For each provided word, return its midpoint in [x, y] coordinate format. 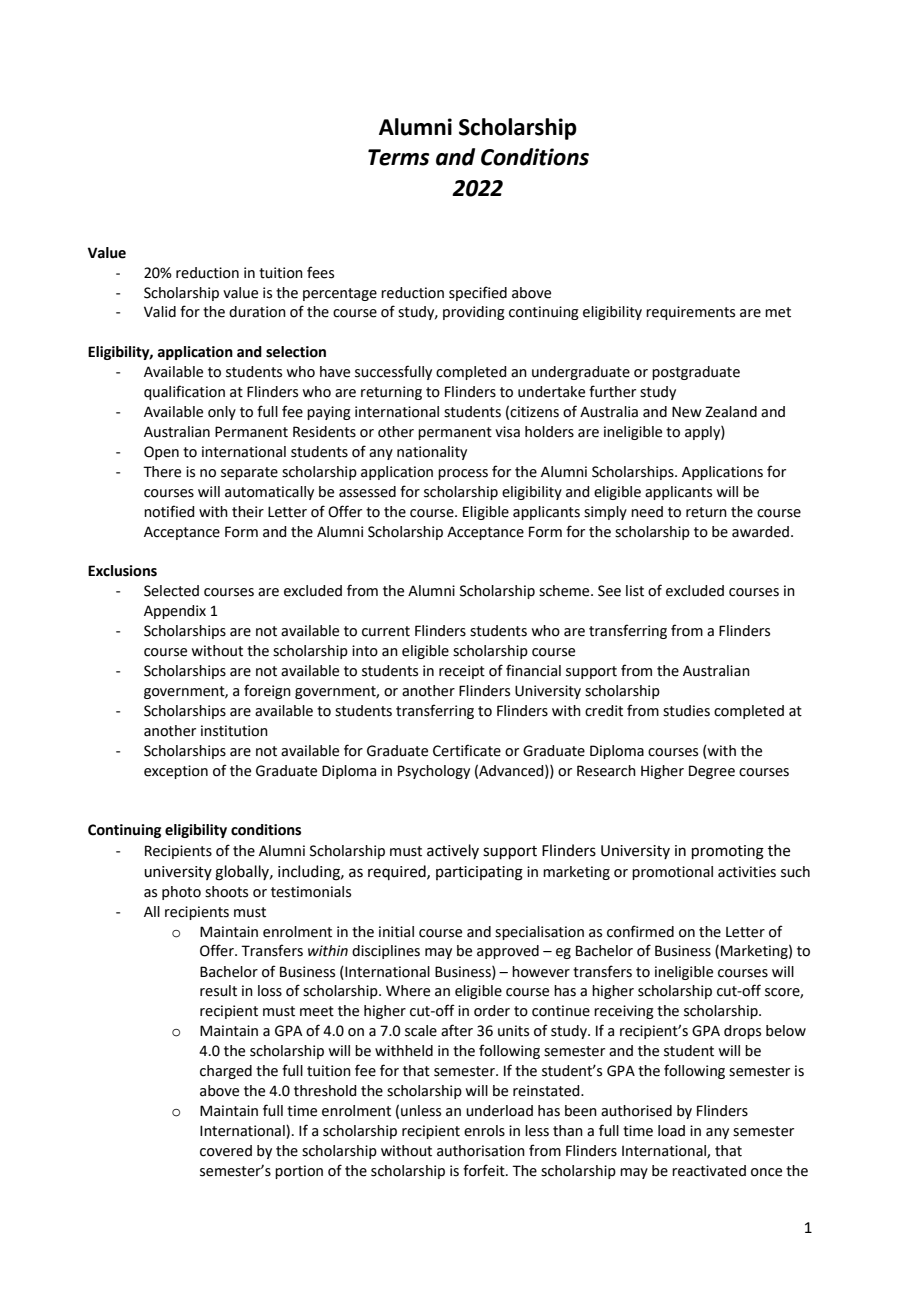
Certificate [467, 750]
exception [176, 772]
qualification [184, 392]
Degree [712, 772]
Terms [399, 157]
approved [508, 952]
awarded [760, 532]
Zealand [731, 412]
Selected [171, 591]
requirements [690, 313]
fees [320, 272]
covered [226, 1151]
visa [507, 432]
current [386, 631]
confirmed [640, 931]
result [218, 991]
